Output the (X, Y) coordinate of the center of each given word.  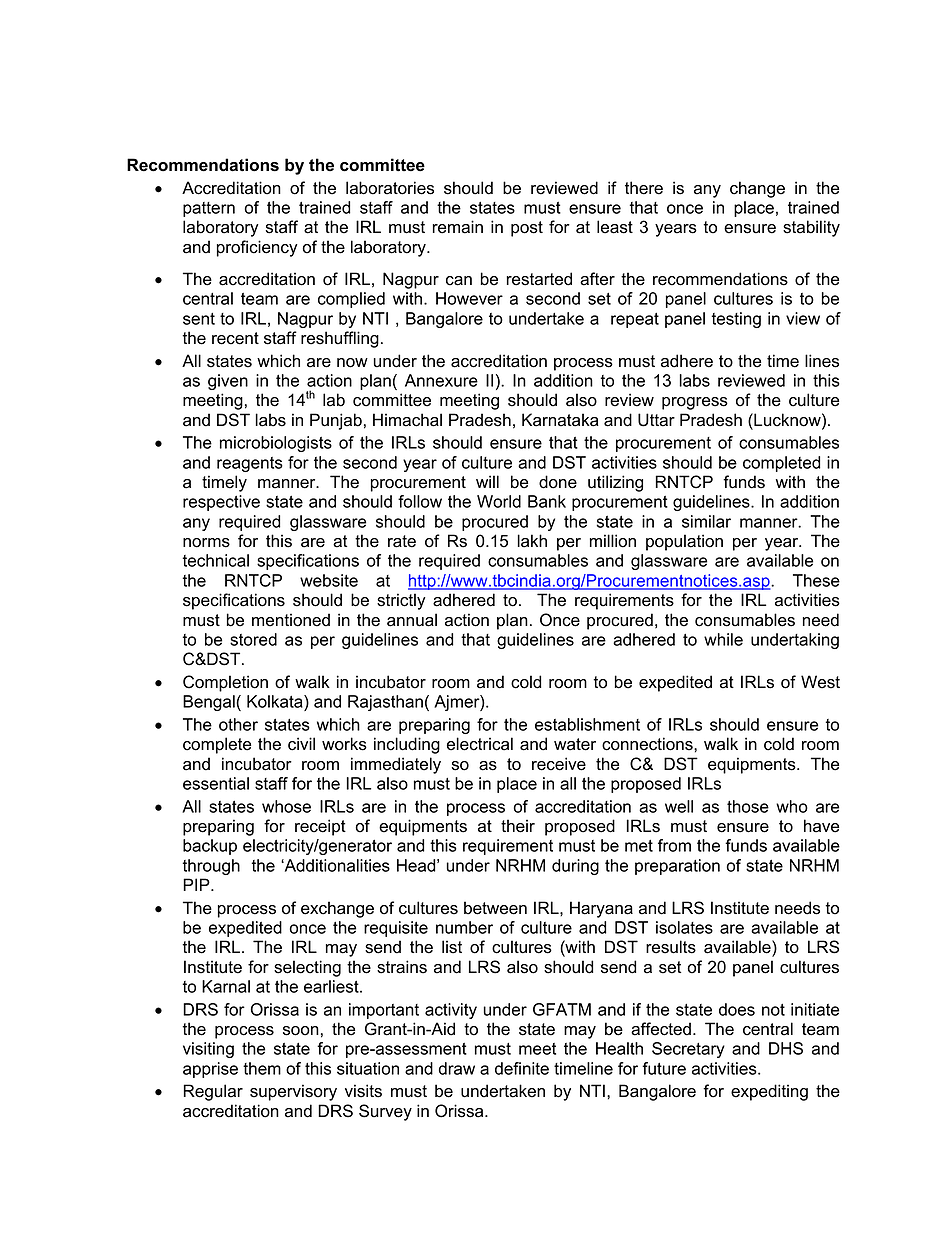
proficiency (257, 248)
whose (286, 806)
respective (221, 503)
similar (706, 521)
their (518, 826)
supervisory (293, 1092)
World (499, 501)
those (748, 806)
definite (522, 1068)
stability (811, 228)
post (527, 229)
